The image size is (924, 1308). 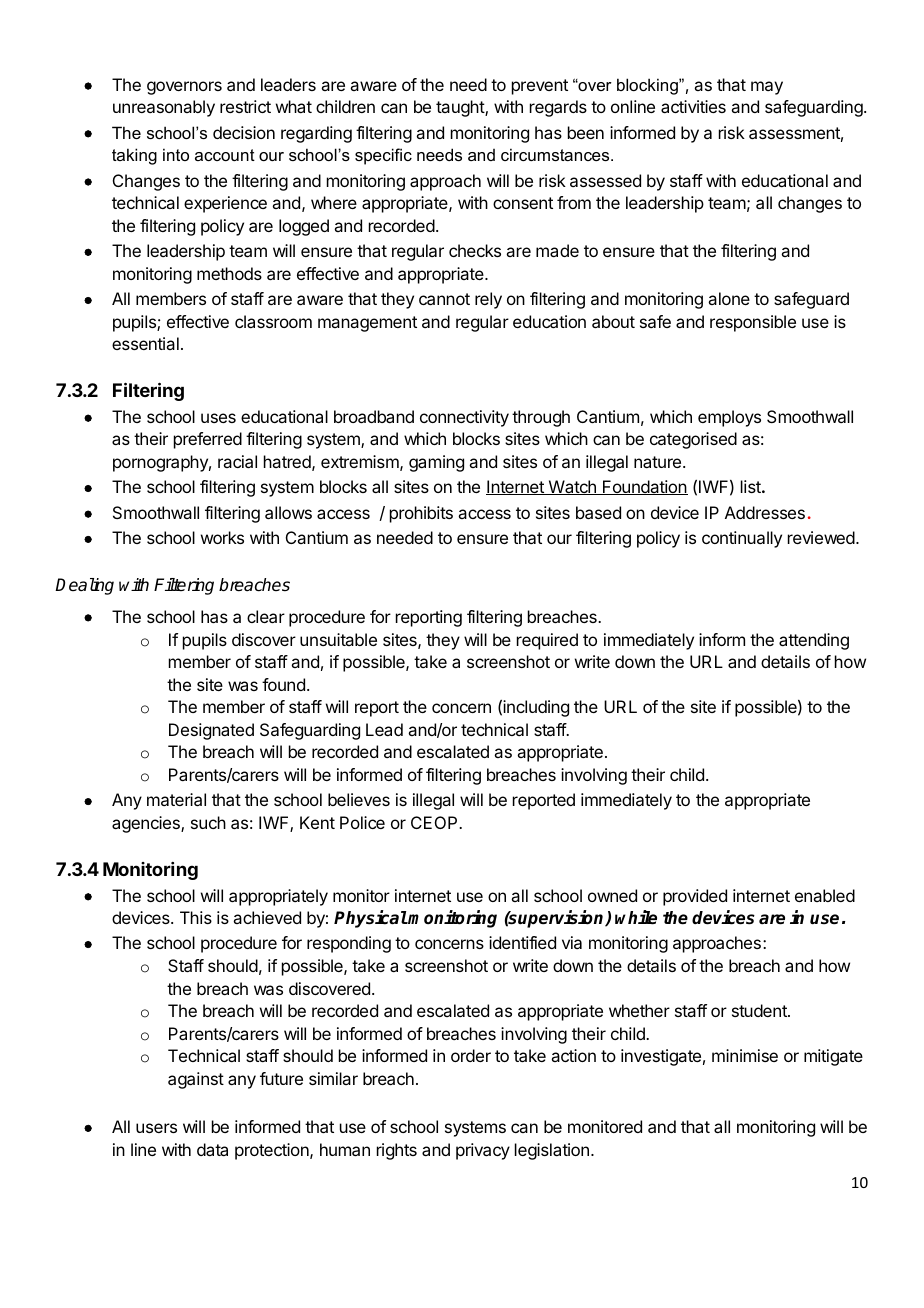 I want to click on attending, so click(x=814, y=641).
